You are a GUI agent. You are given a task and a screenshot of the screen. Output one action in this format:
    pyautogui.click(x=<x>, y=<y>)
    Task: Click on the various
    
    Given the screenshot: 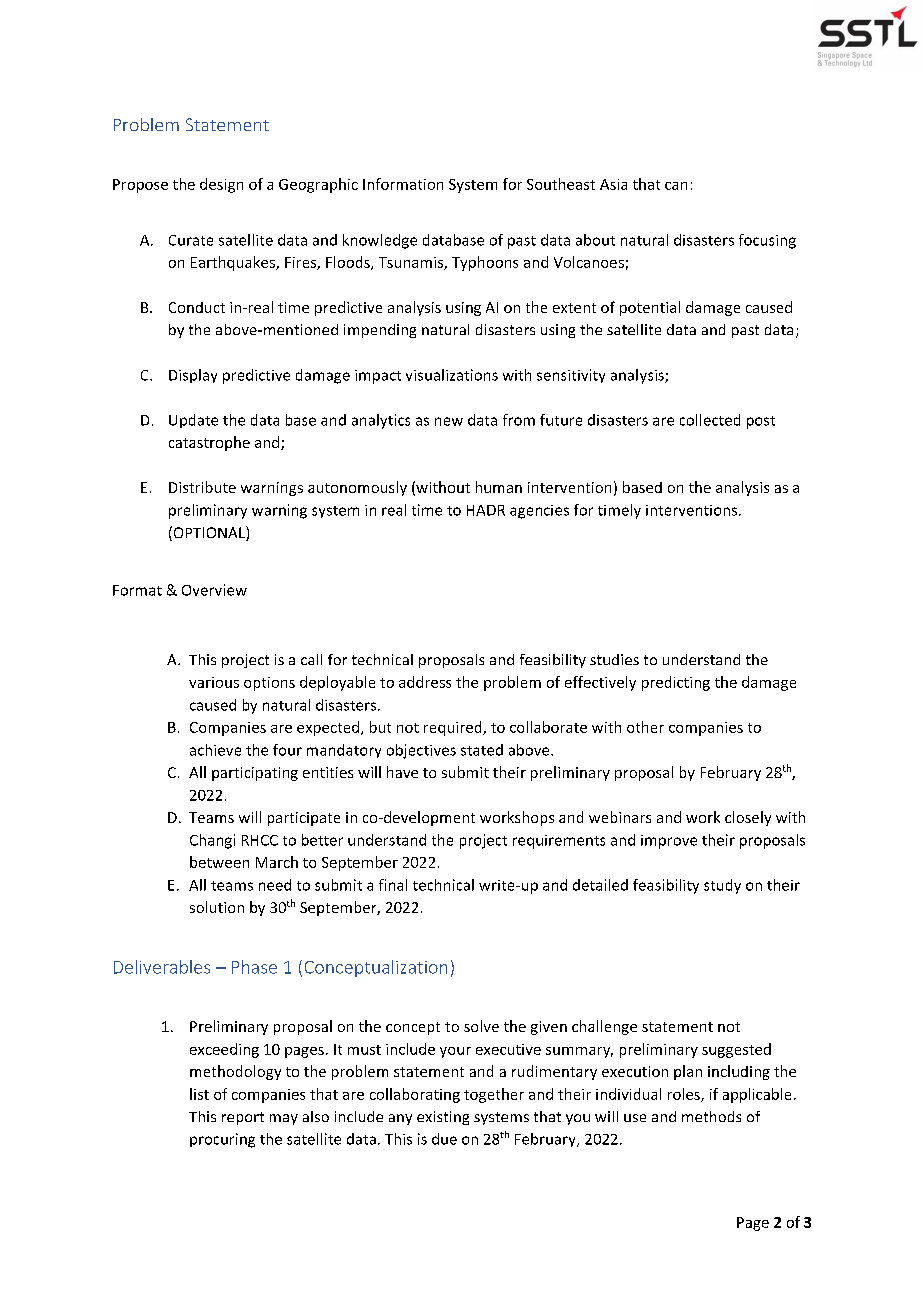 What is the action you would take?
    pyautogui.click(x=214, y=682)
